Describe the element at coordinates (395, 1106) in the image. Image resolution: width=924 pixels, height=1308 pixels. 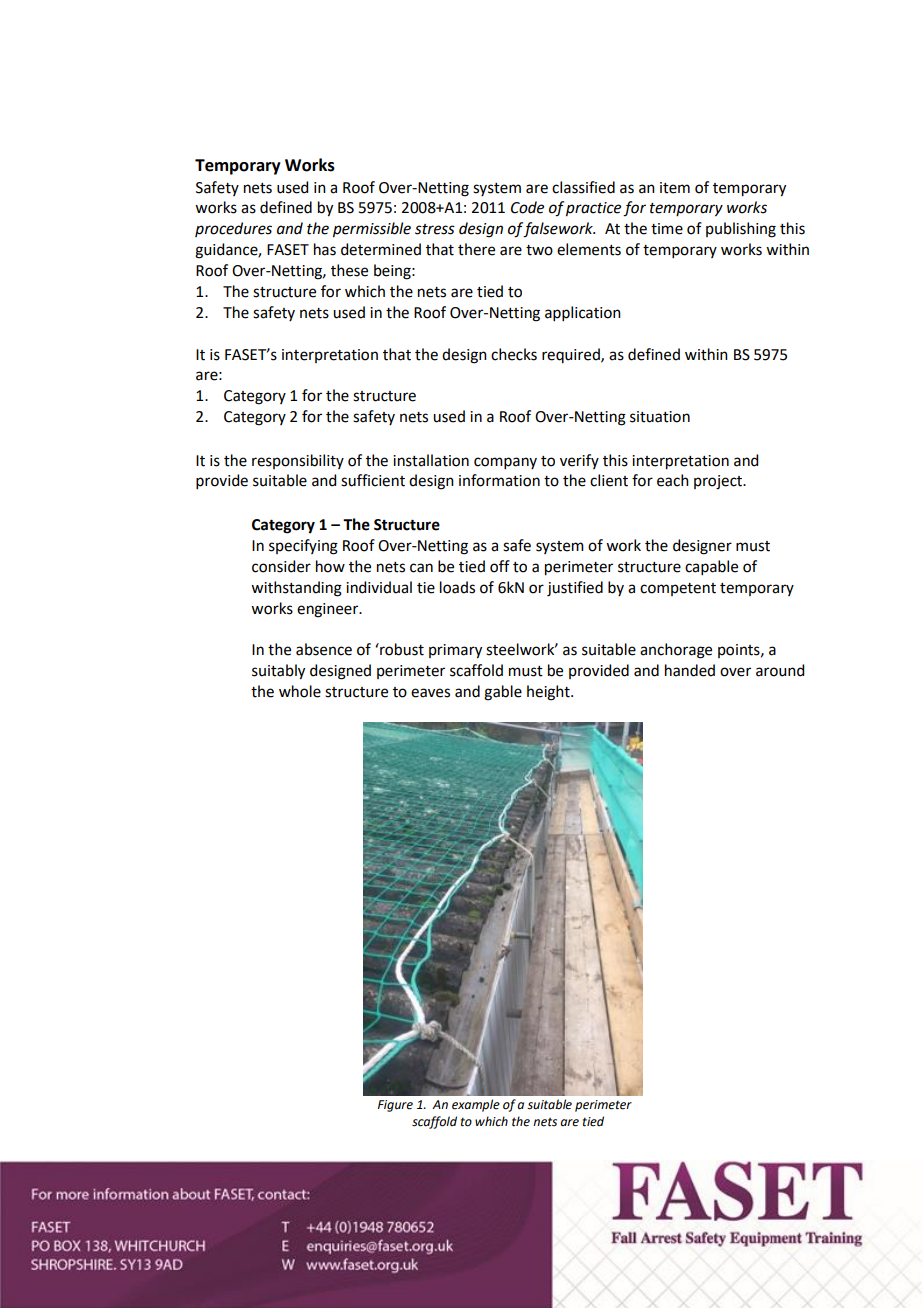
I see `Figure` at that location.
